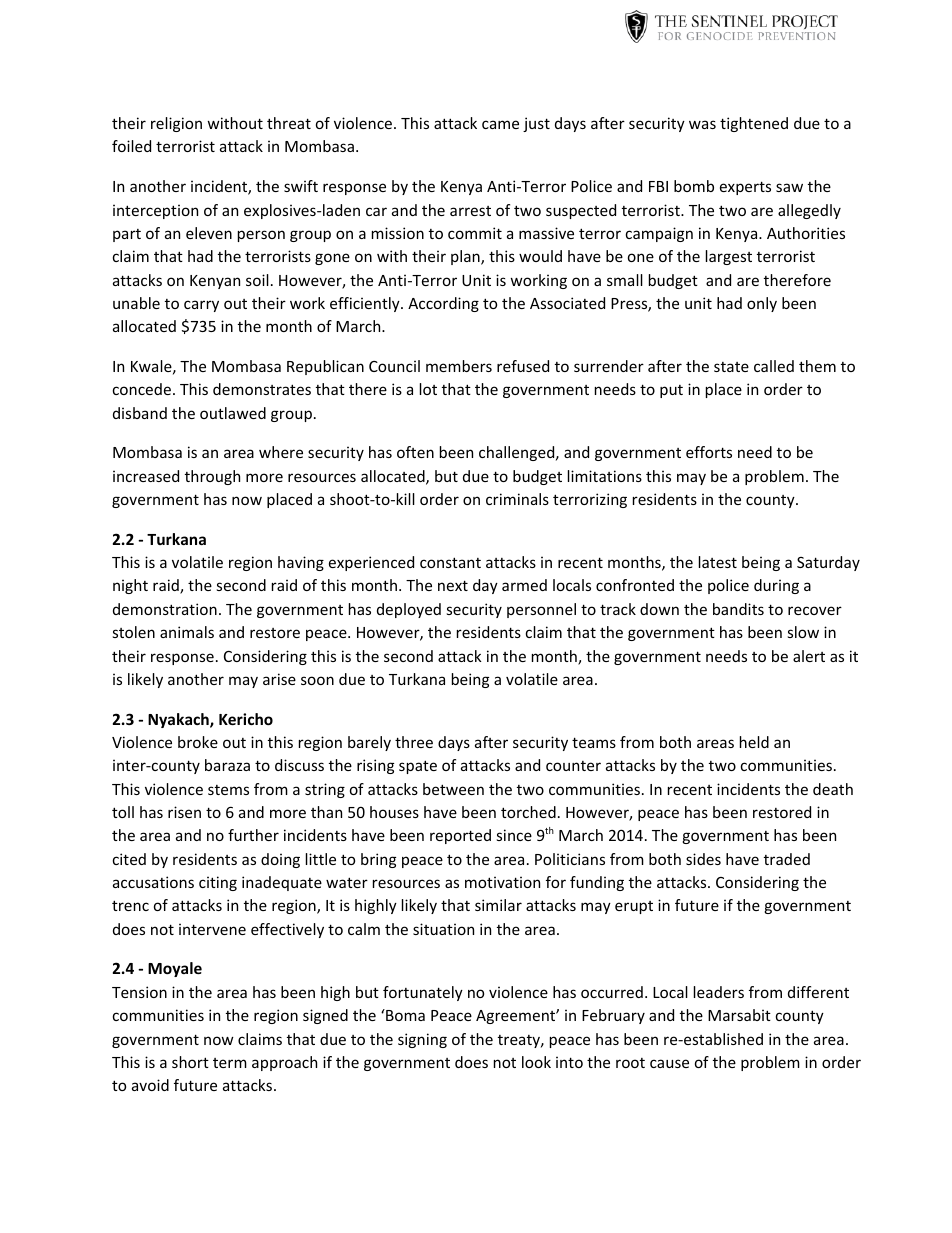  What do you see at coordinates (754, 124) in the document?
I see `tightened` at bounding box center [754, 124].
